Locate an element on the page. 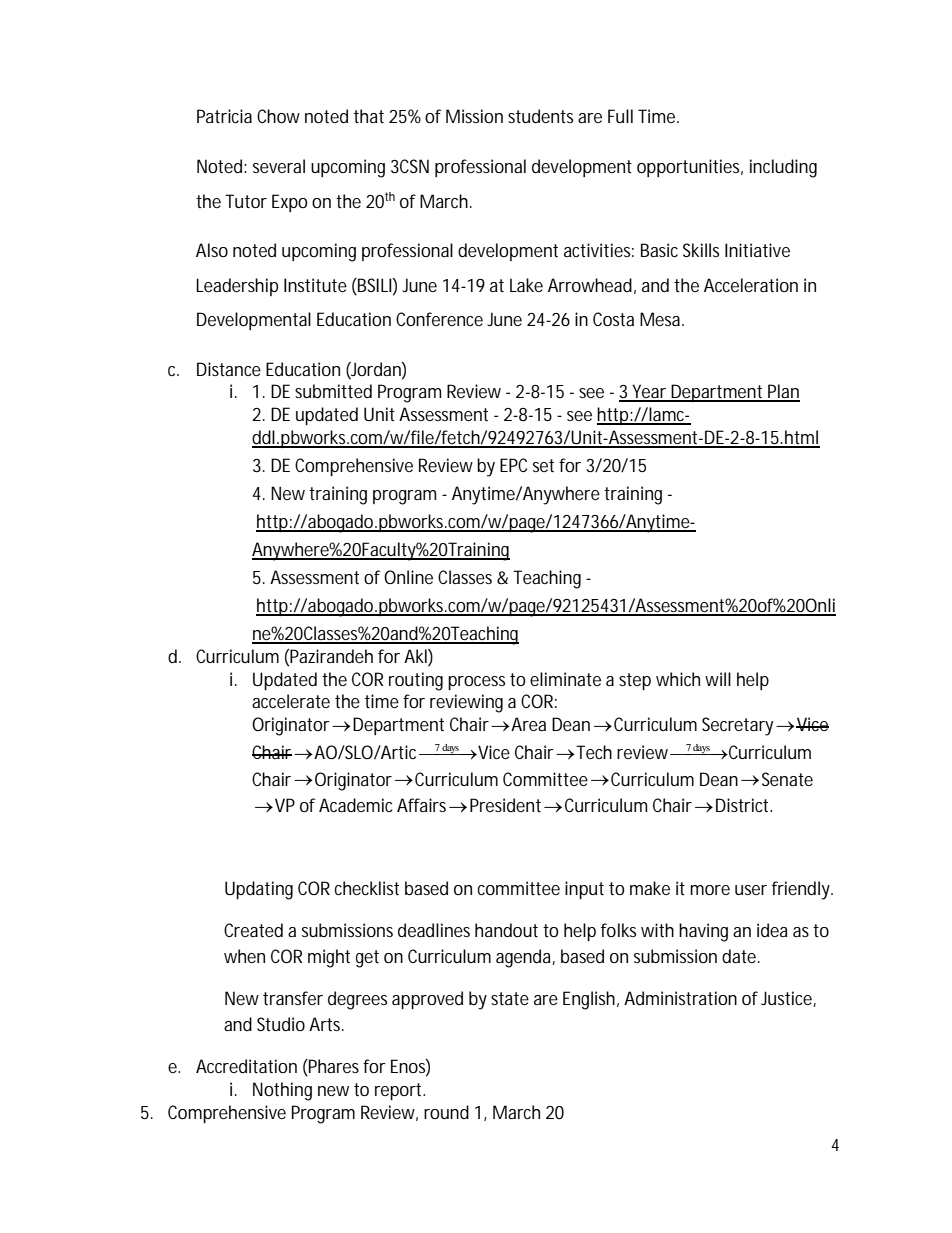 The width and height of the image is (952, 1233). submitted is located at coordinates (333, 391).
